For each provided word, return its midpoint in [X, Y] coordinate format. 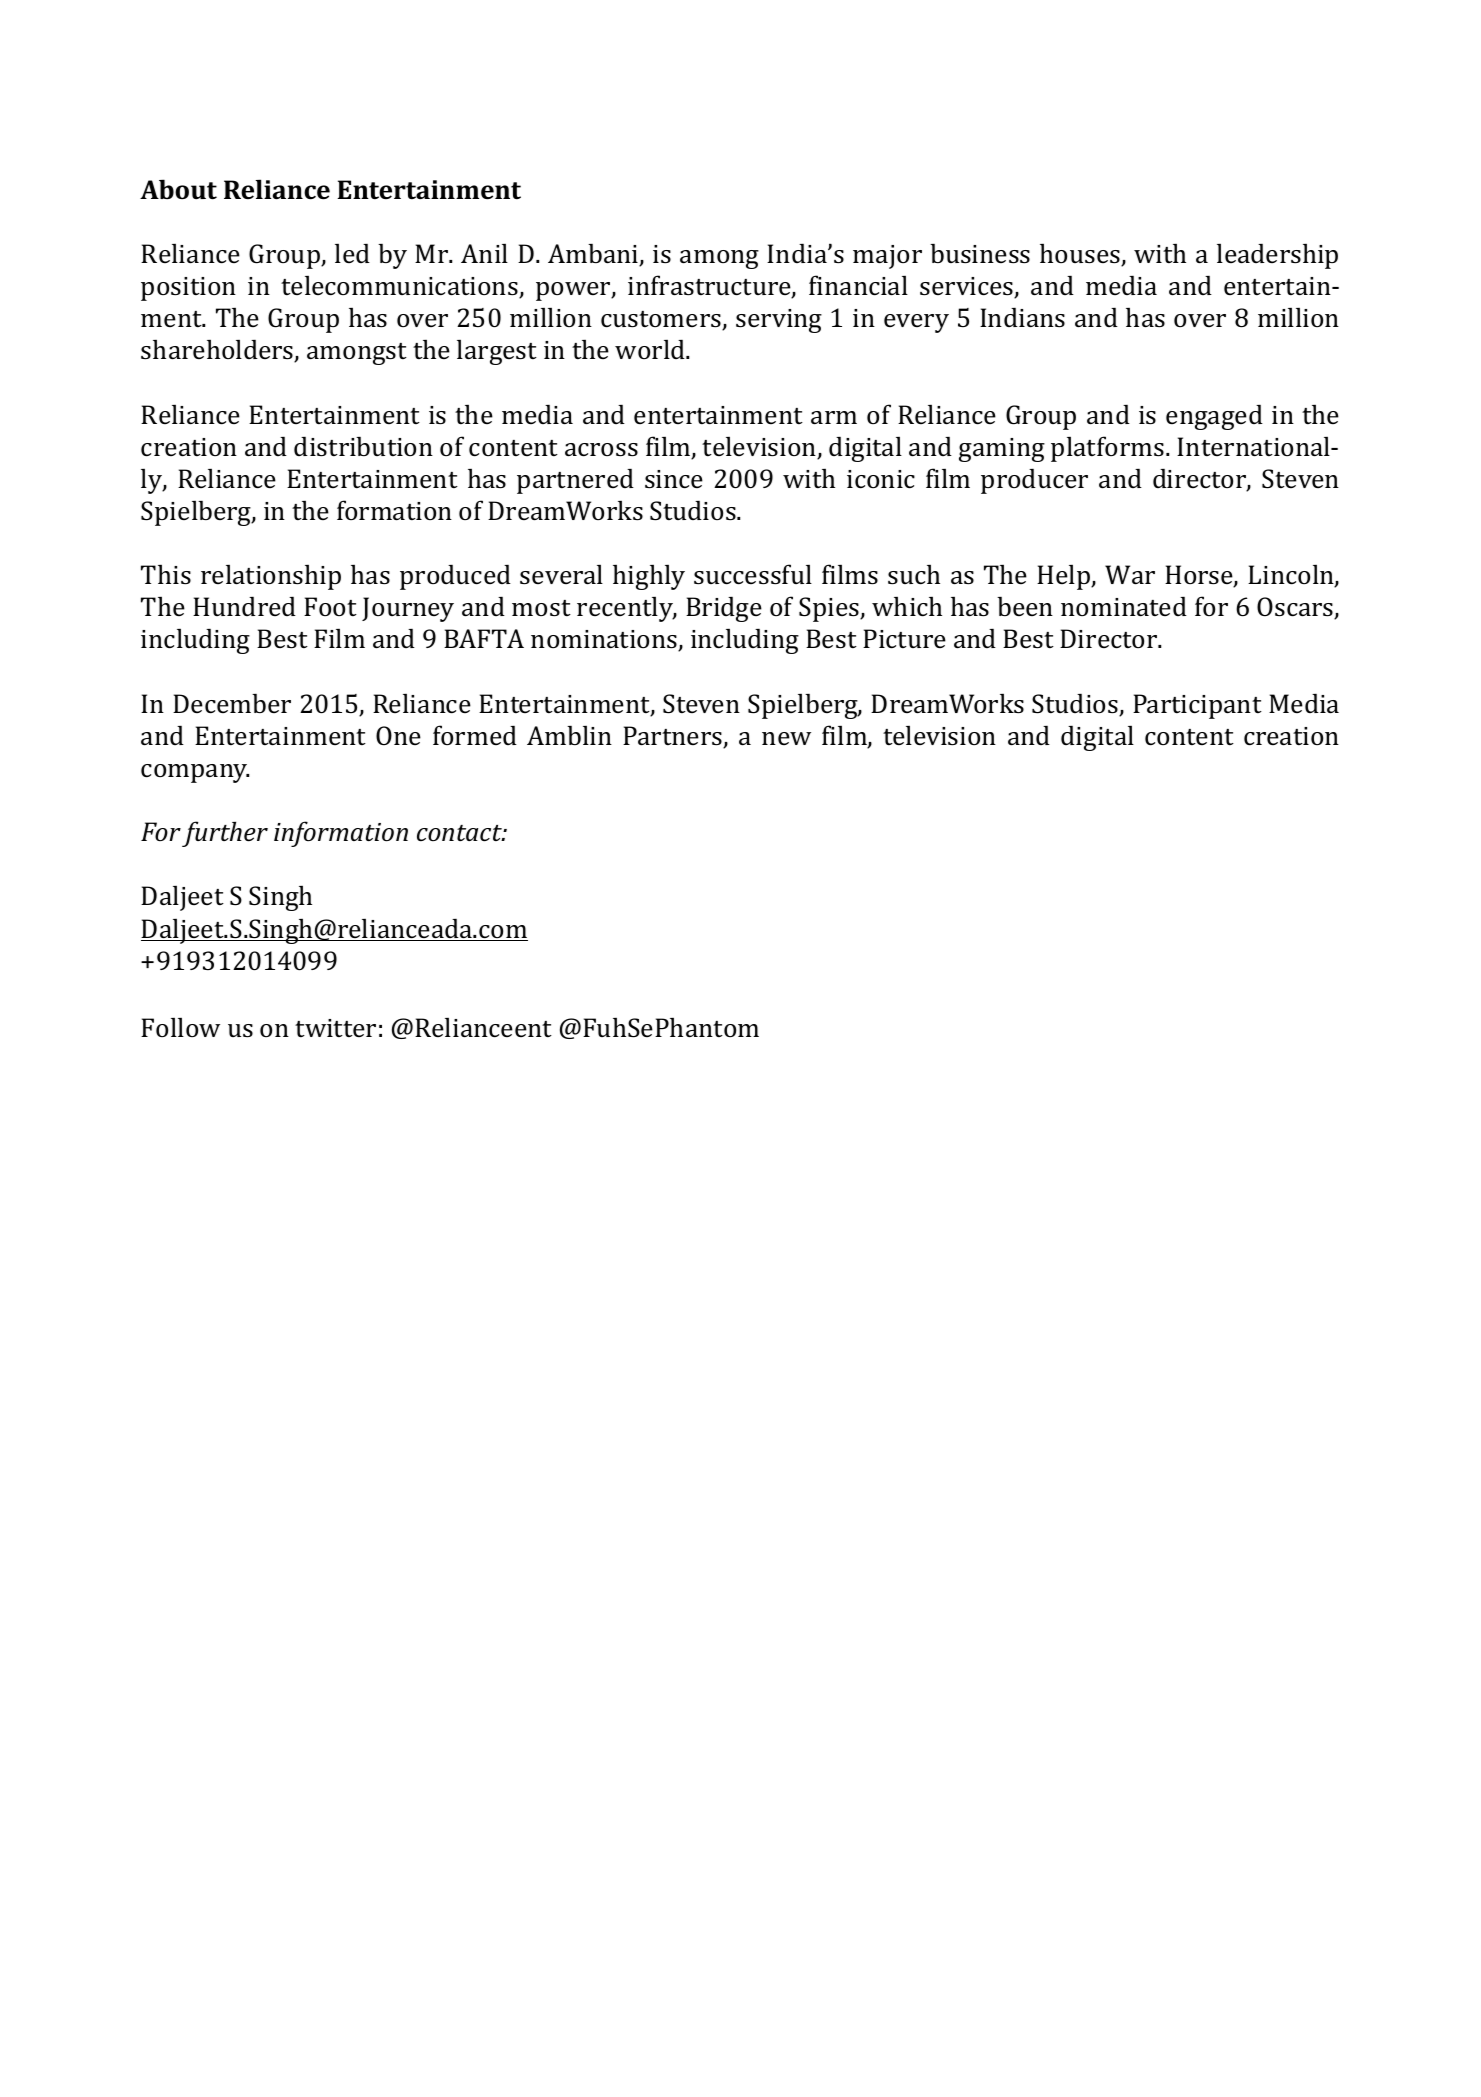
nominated [1124, 607]
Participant [1197, 706]
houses [1081, 255]
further [225, 834]
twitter [335, 1028]
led [352, 253]
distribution [363, 447]
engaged [1214, 417]
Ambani [594, 255]
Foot [330, 606]
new [786, 738]
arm [834, 418]
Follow [180, 1027]
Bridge [724, 609]
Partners [673, 737]
